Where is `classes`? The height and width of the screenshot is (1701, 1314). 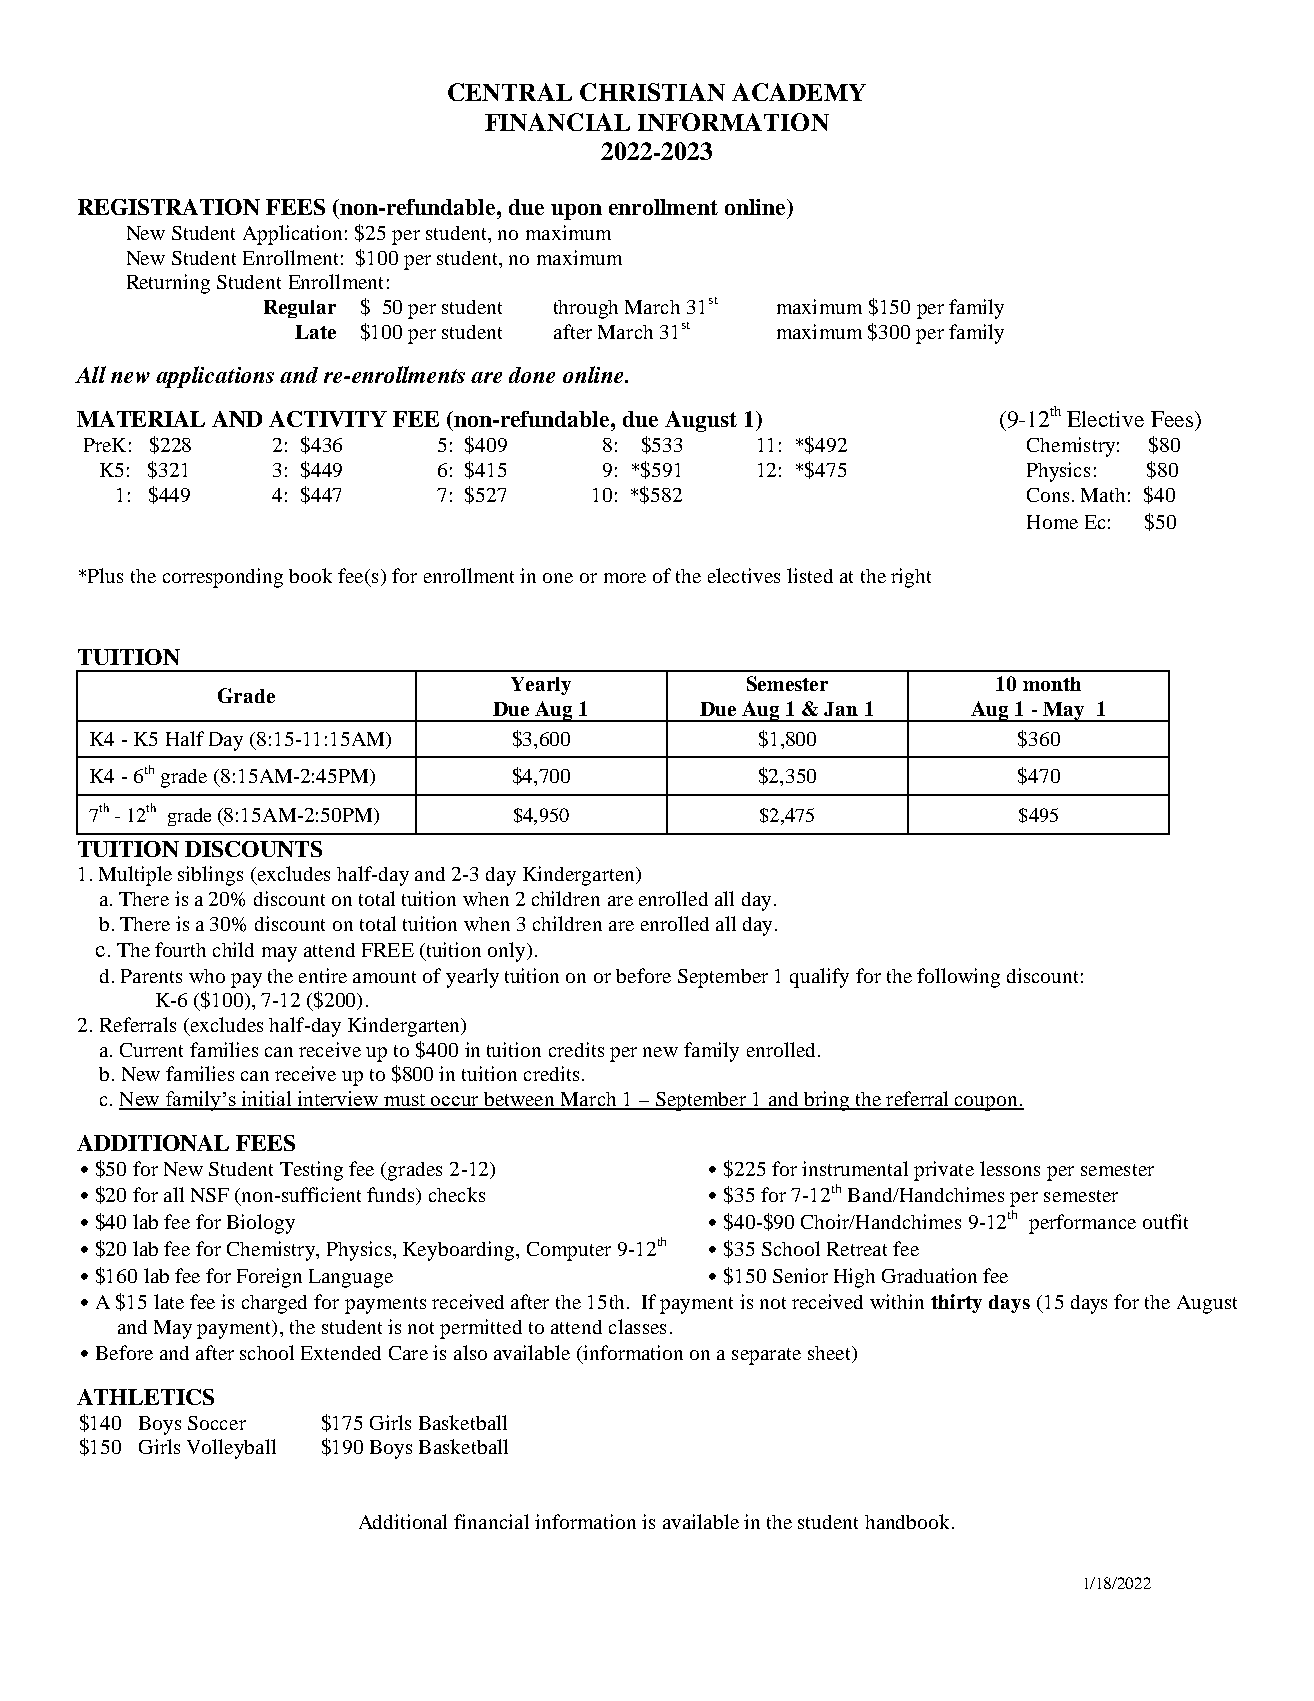
classes is located at coordinates (637, 1326).
